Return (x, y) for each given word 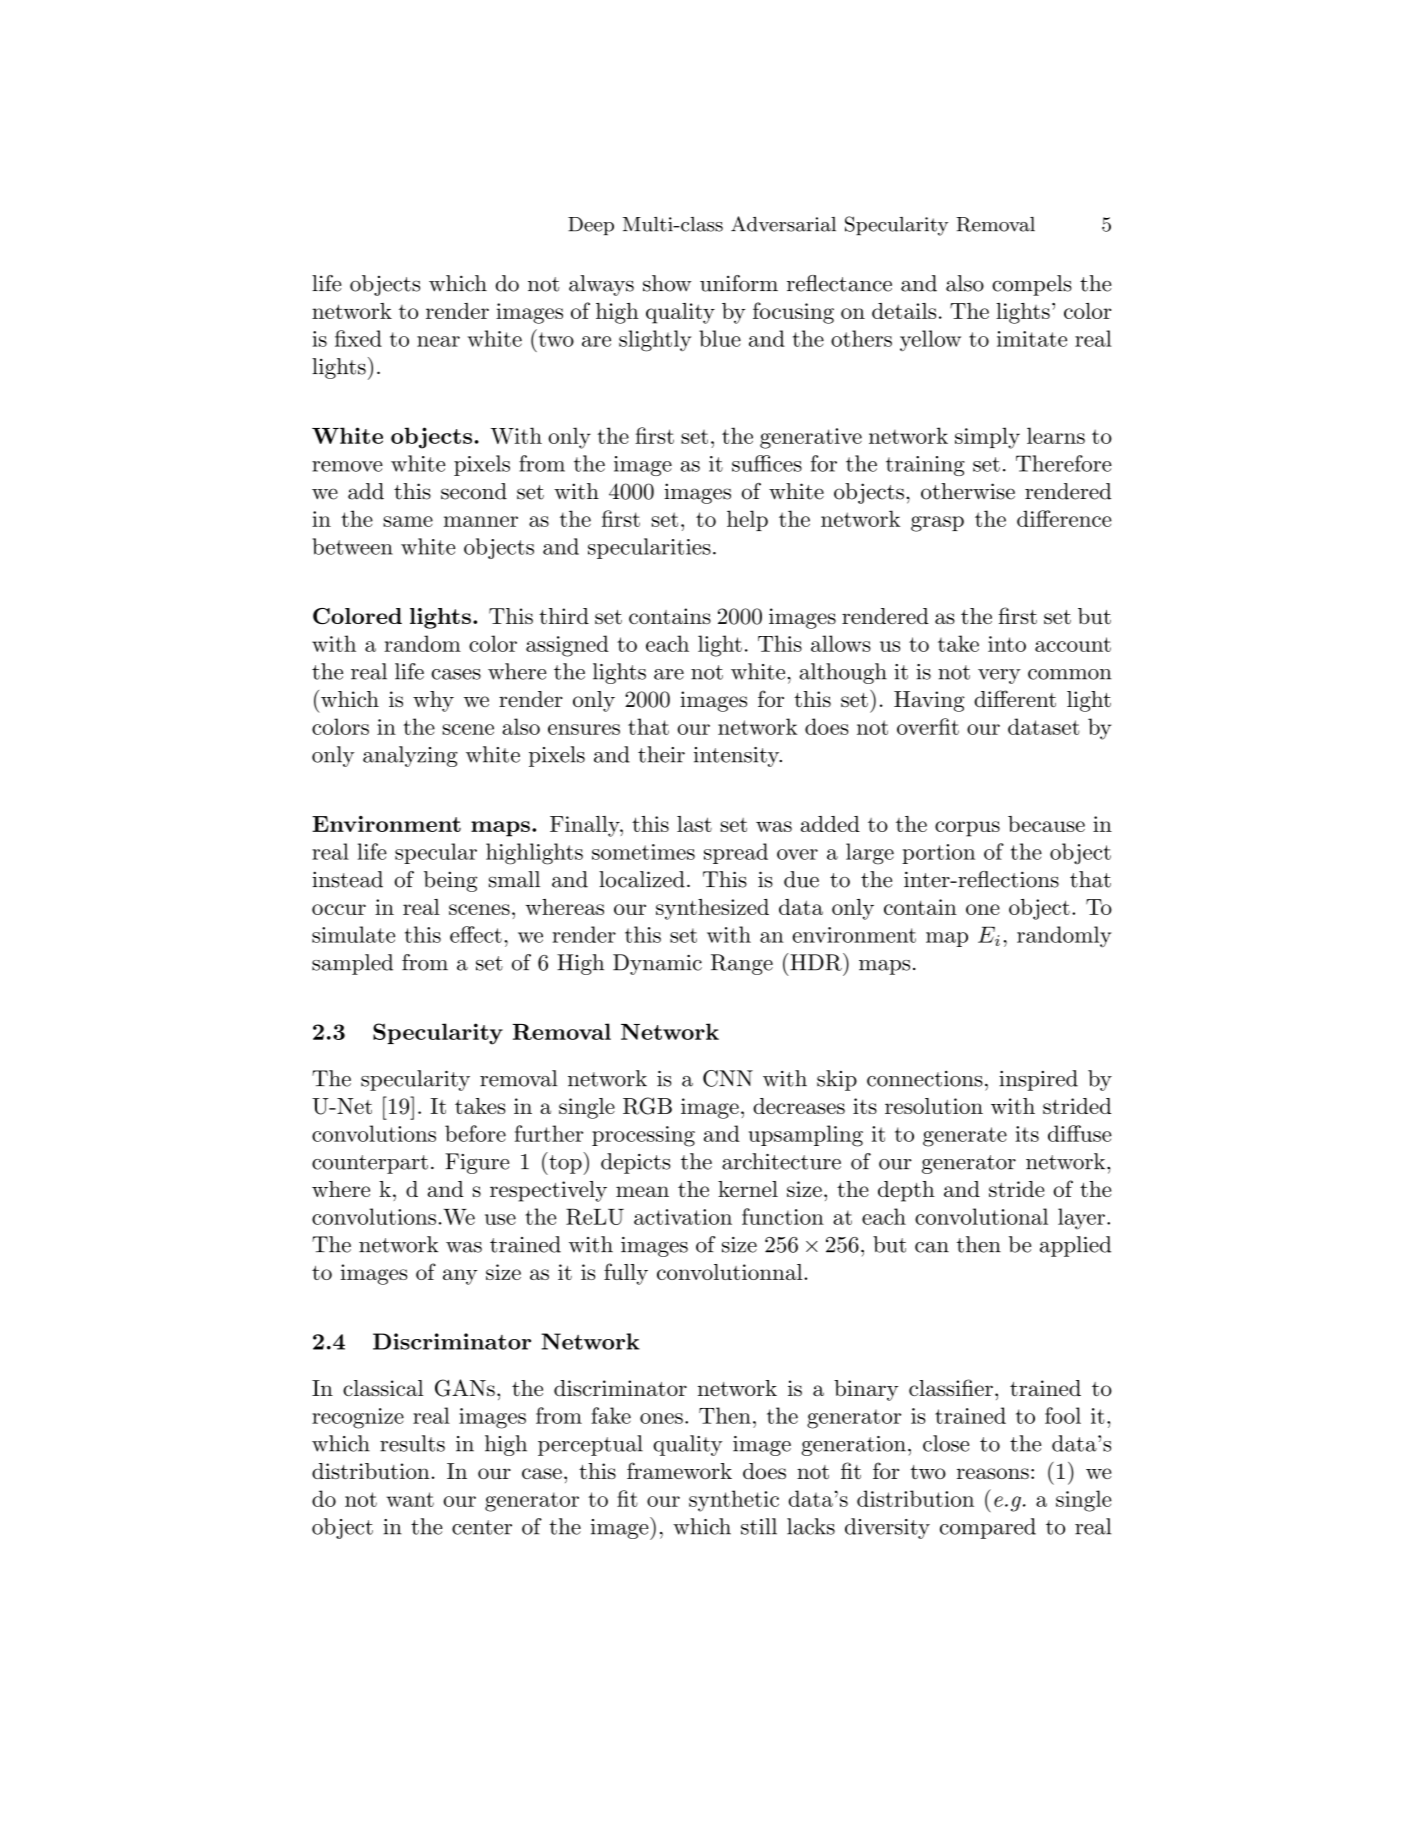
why (433, 701)
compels (1032, 285)
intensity (737, 757)
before (475, 1133)
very (999, 676)
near (438, 341)
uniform (739, 283)
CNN (728, 1078)
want (410, 1499)
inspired (1038, 1080)
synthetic (734, 1501)
